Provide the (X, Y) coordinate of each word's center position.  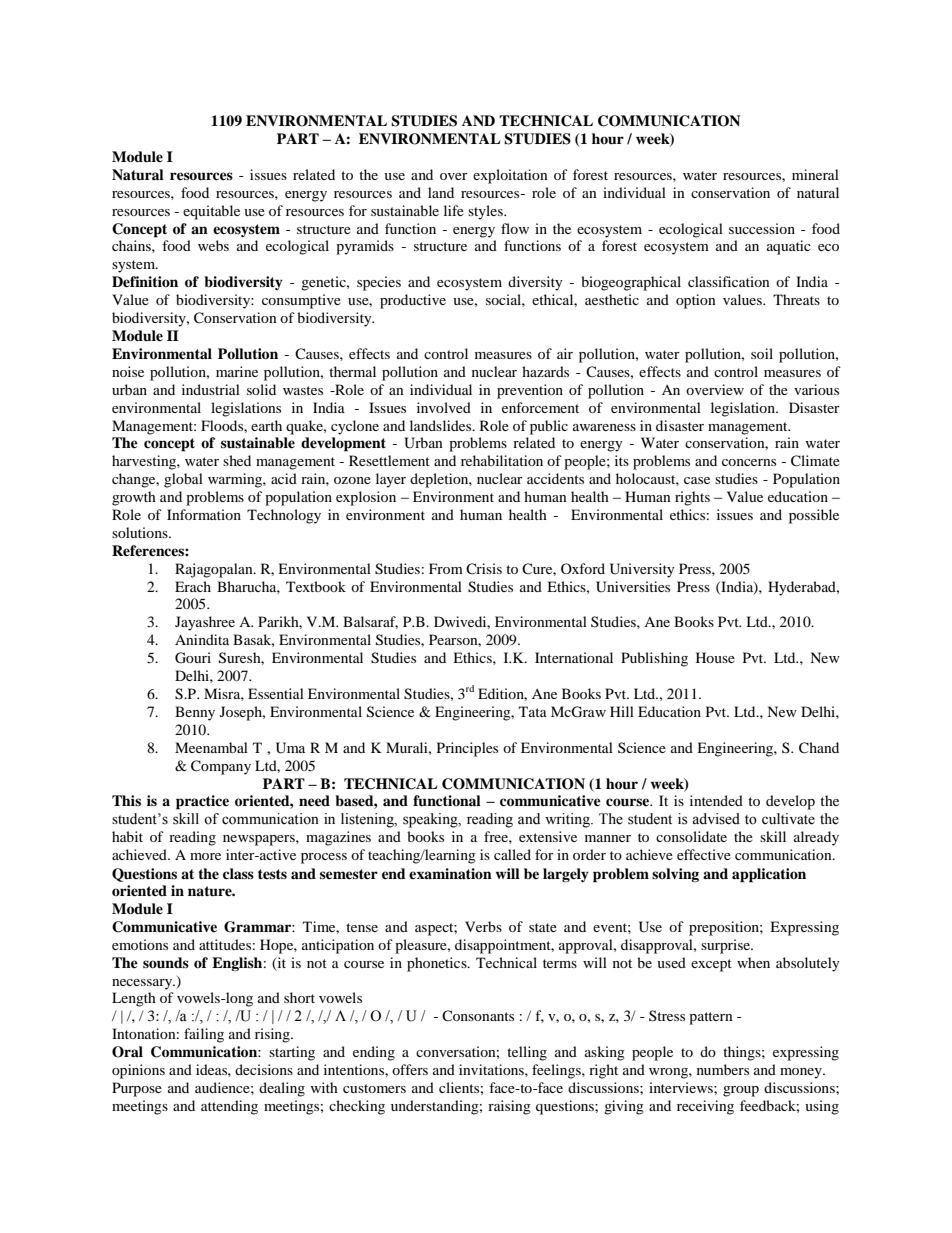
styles (486, 212)
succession (762, 228)
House (715, 657)
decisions (264, 1069)
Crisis (484, 568)
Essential (276, 693)
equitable (211, 212)
